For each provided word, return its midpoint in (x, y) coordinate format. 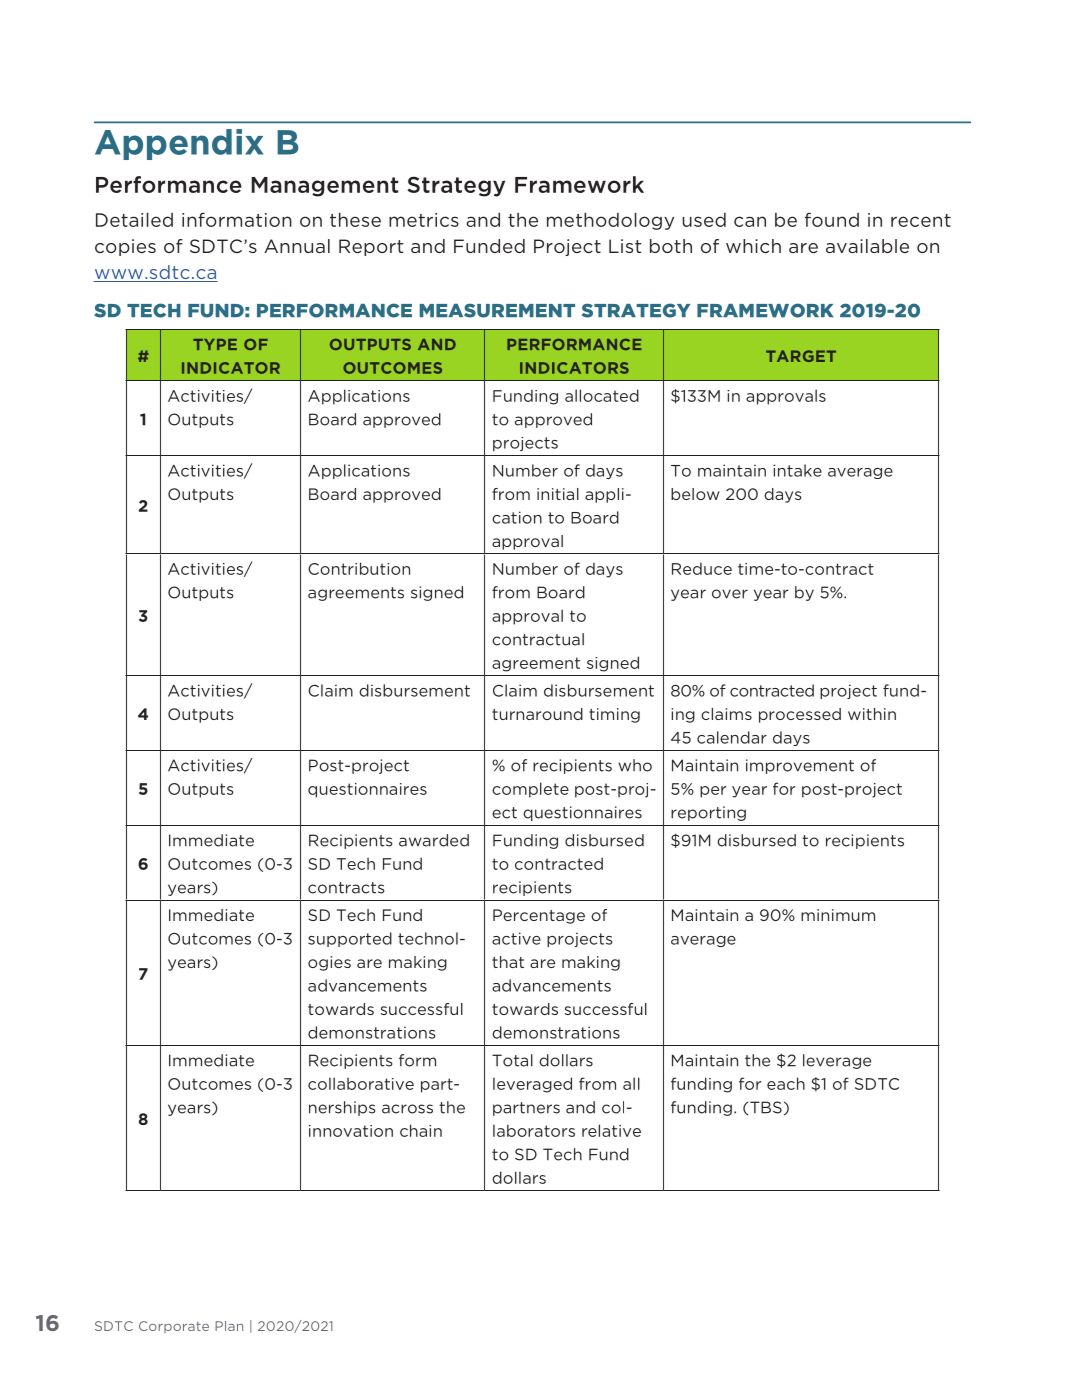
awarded (434, 840)
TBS (766, 1107)
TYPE (215, 344)
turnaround (537, 714)
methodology (610, 221)
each (786, 1083)
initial (558, 494)
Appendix (179, 144)
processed (800, 715)
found (832, 219)
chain (421, 1130)
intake (797, 470)
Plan (229, 1326)
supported (350, 939)
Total (512, 1060)
